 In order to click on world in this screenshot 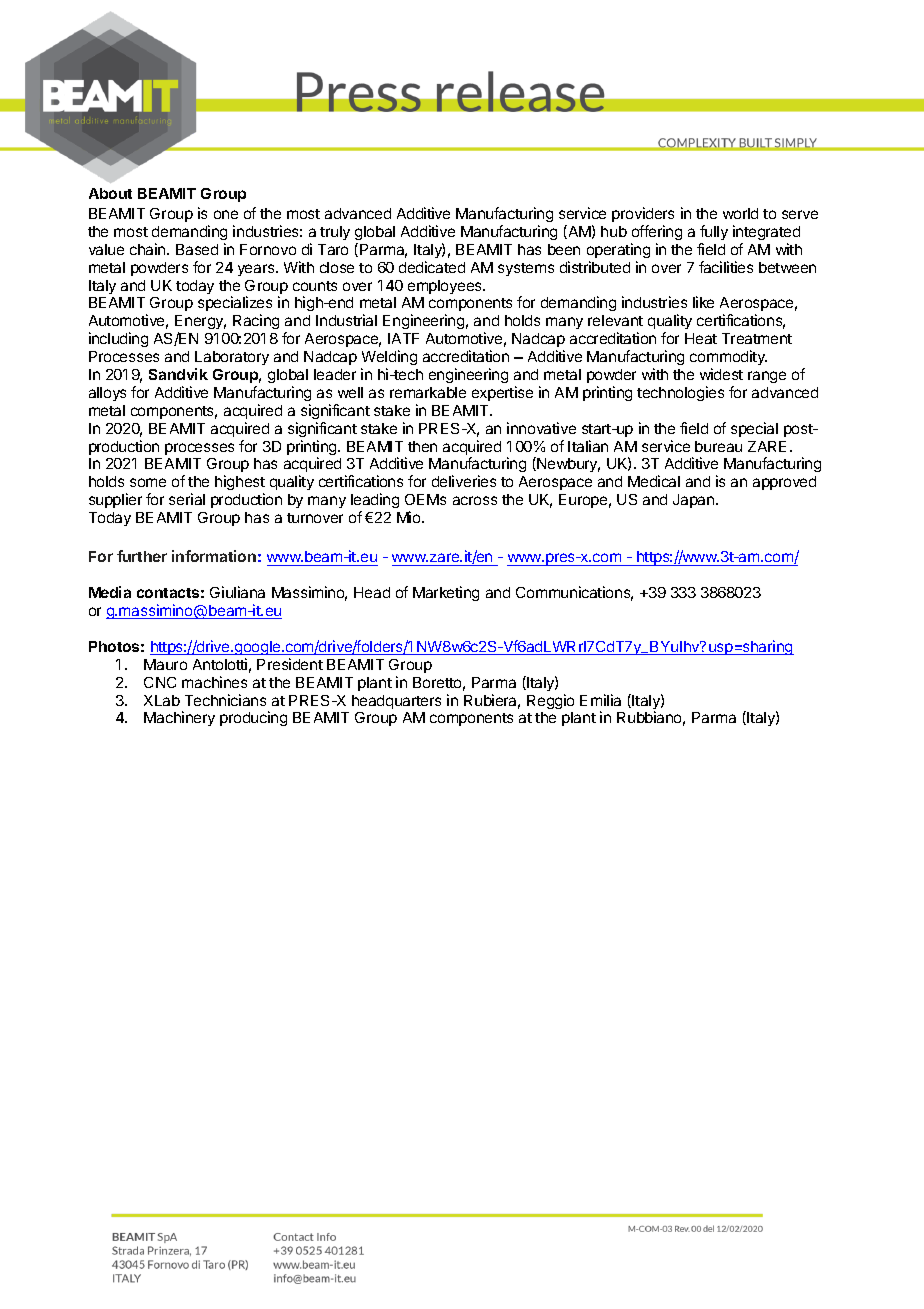, I will do `click(740, 213)`.
